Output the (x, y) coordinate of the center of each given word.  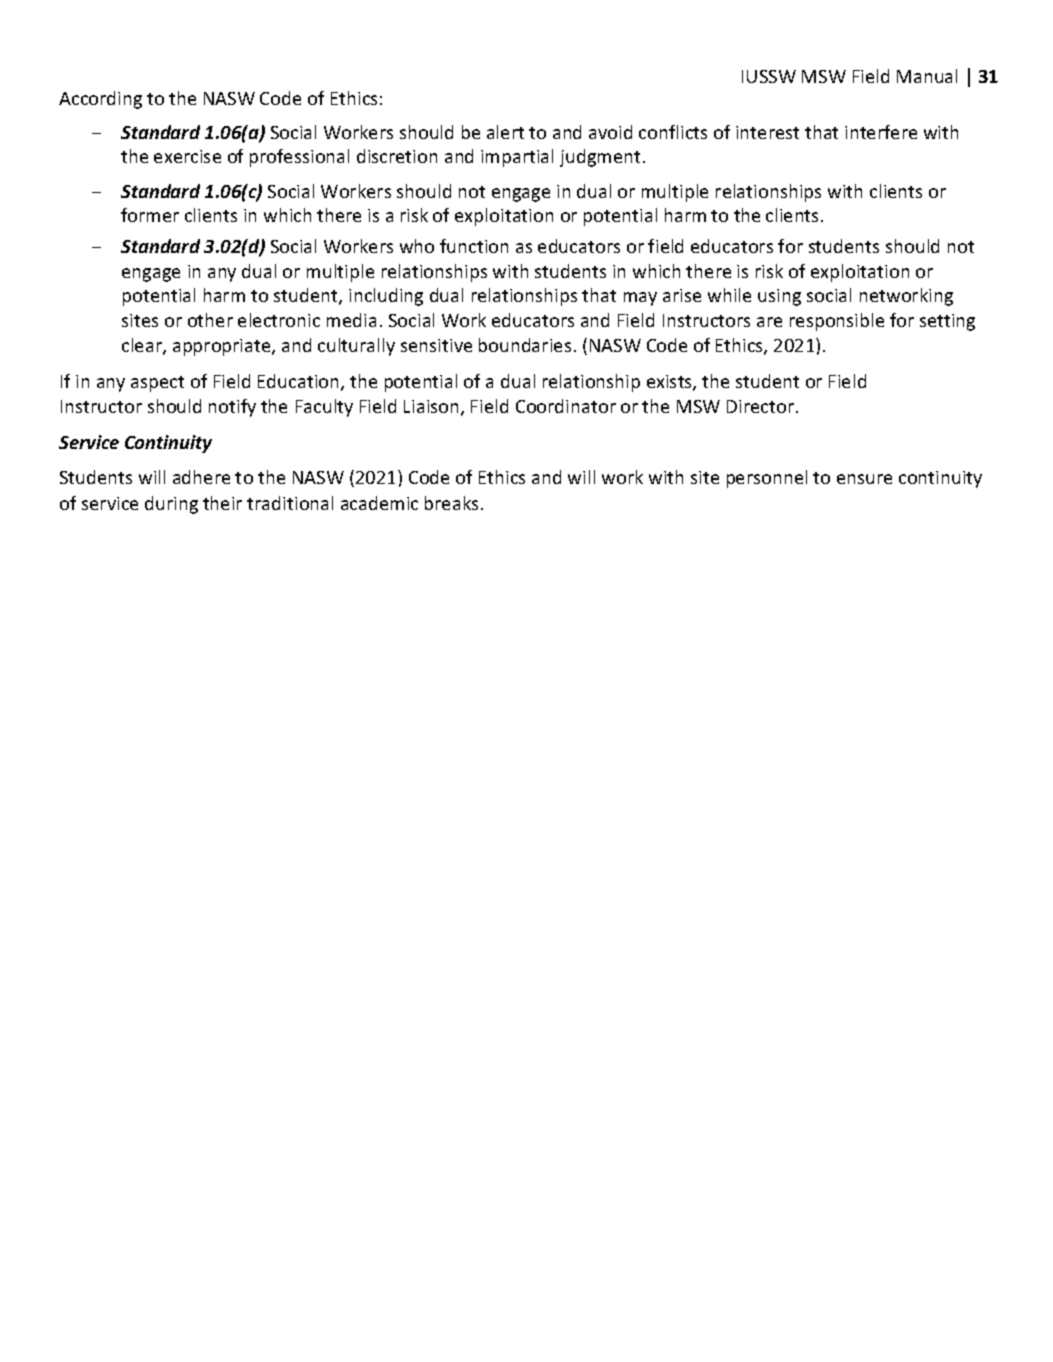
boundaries (525, 345)
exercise (187, 156)
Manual (927, 76)
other (210, 320)
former (150, 215)
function (474, 246)
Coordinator (566, 406)
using (779, 297)
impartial (517, 158)
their (222, 503)
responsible (837, 322)
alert (505, 132)
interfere (881, 132)
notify (232, 408)
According (100, 100)
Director (760, 406)
